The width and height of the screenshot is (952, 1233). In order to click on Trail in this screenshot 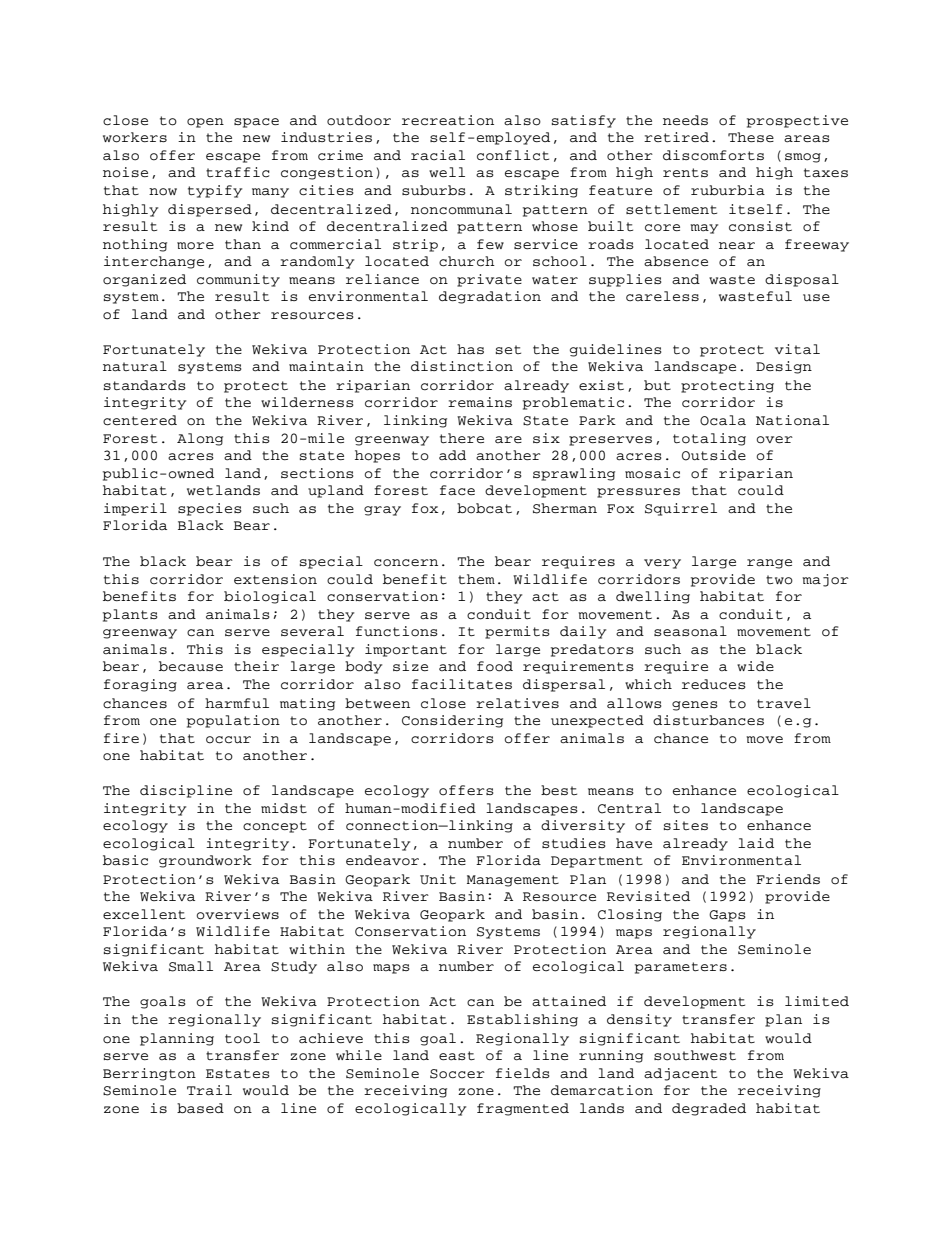, I will do `click(209, 1090)`.
